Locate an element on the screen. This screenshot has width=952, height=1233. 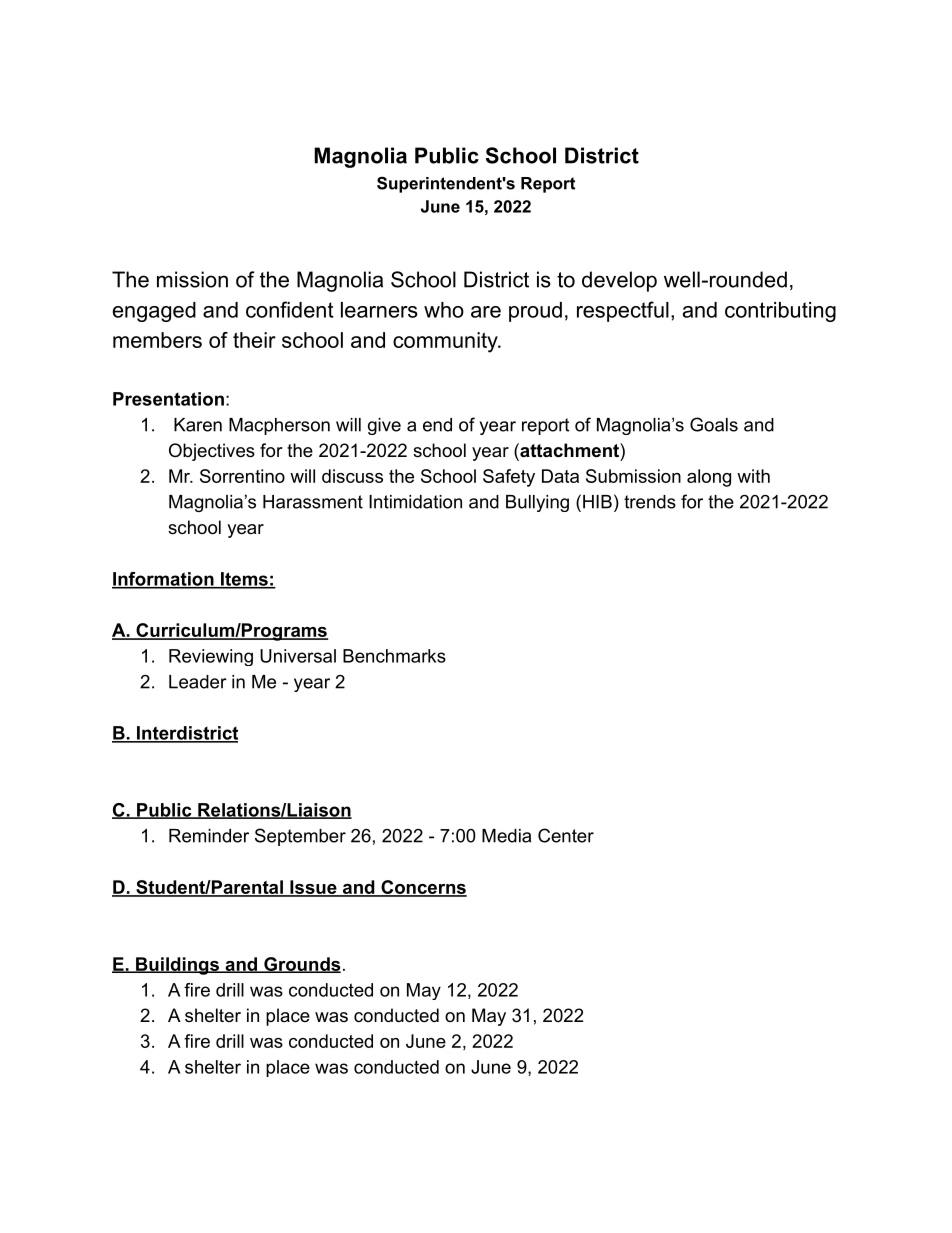
Intimidation is located at coordinates (415, 502).
